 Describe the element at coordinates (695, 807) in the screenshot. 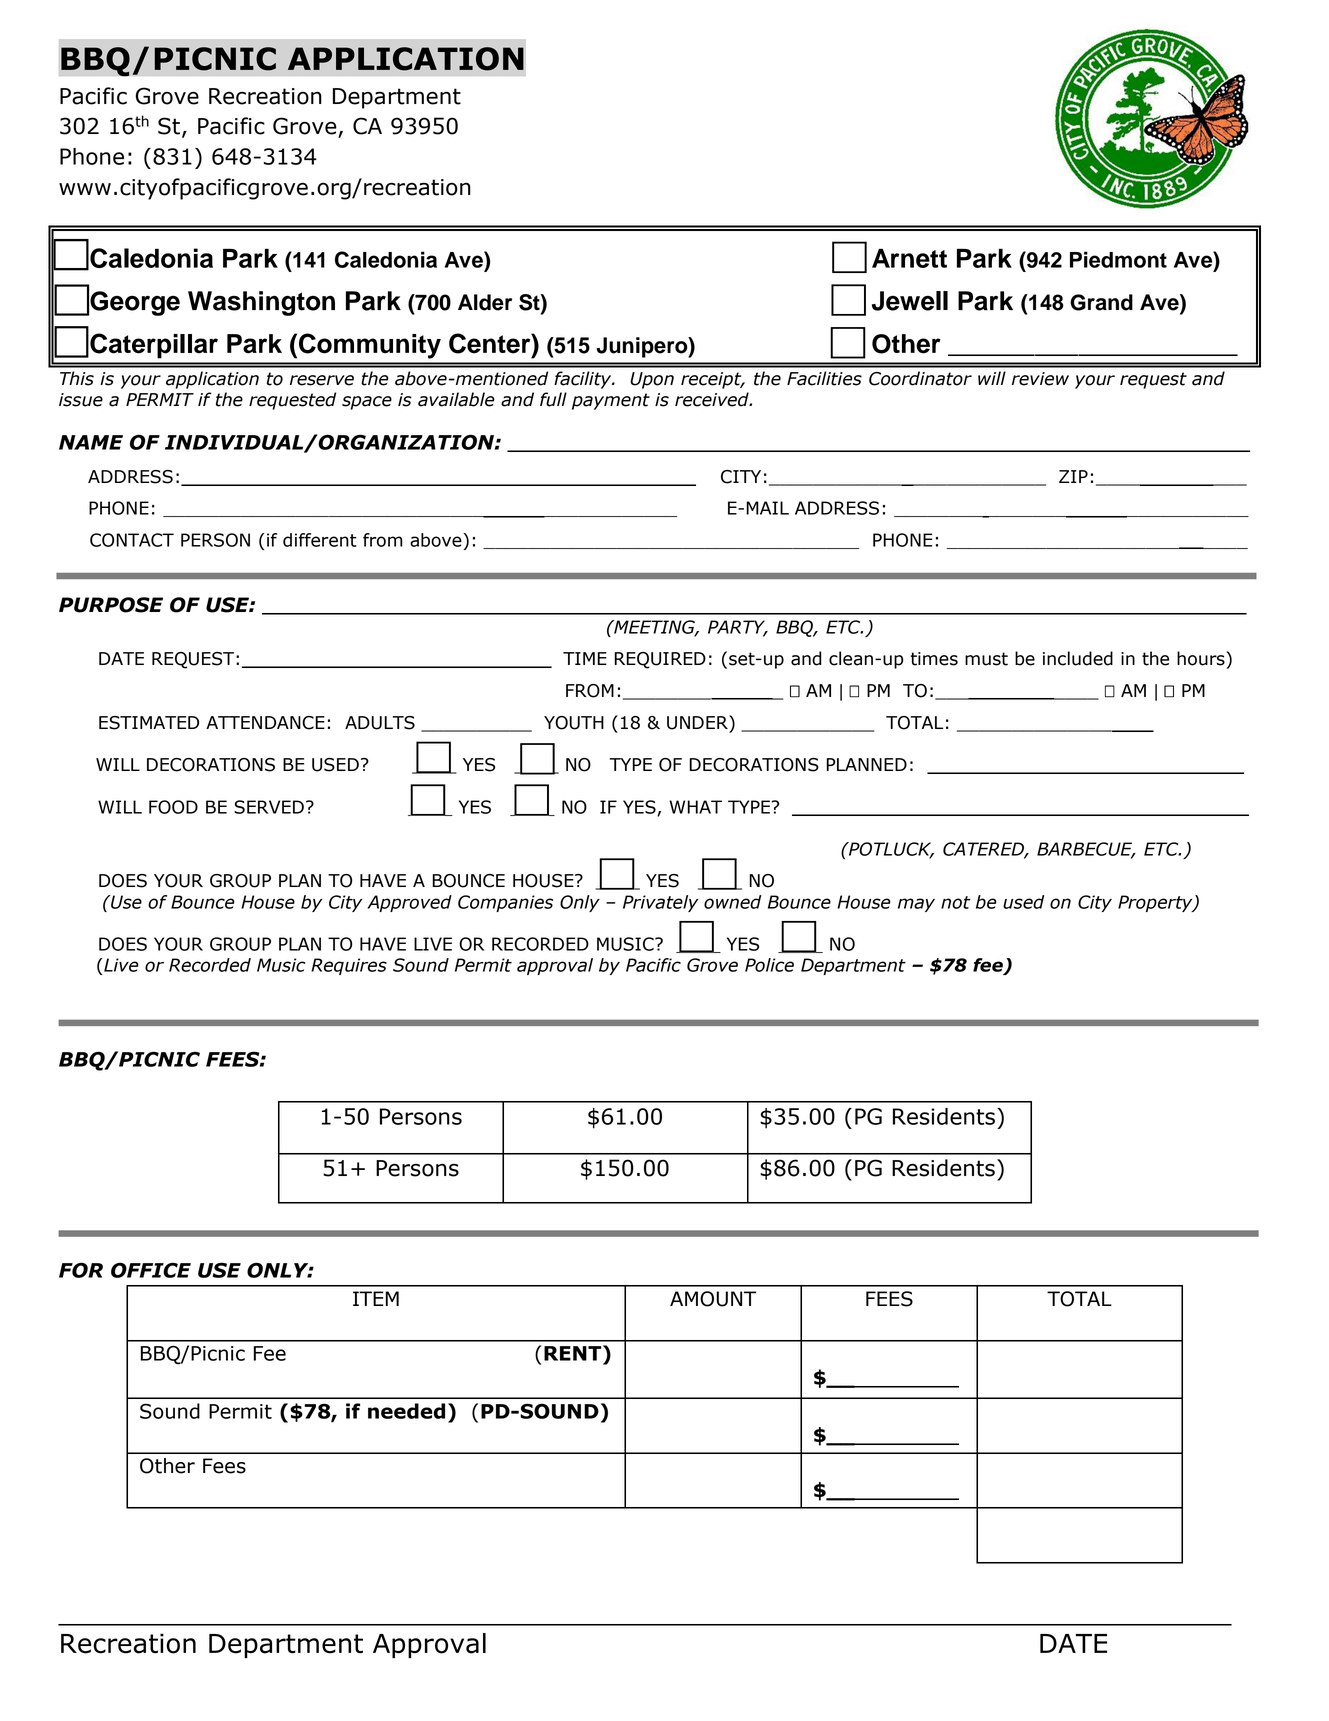

I see `WHAT` at that location.
